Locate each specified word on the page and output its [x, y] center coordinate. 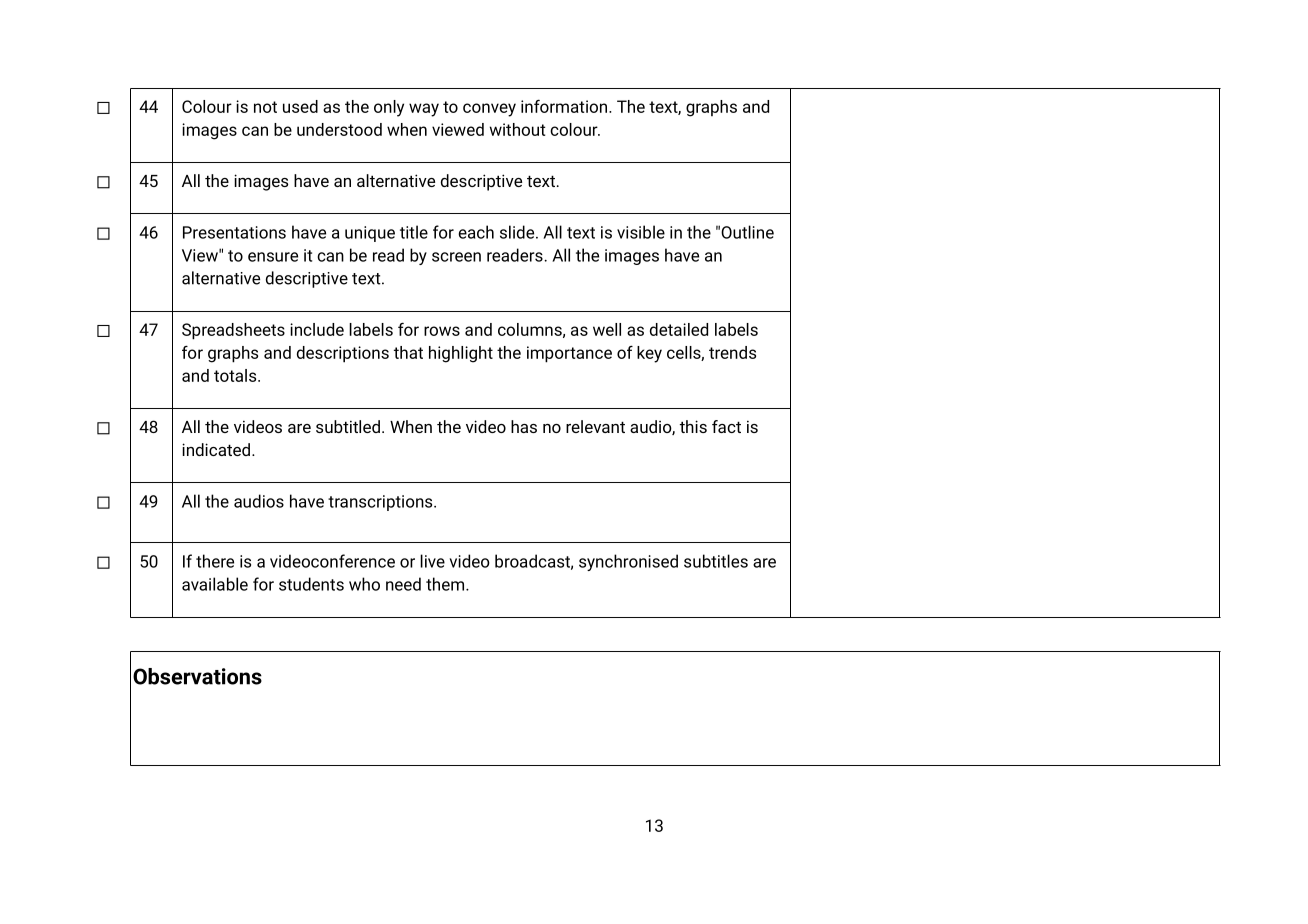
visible [641, 232]
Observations [197, 676]
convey [489, 110]
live [432, 561]
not [265, 107]
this [693, 426]
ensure [273, 257]
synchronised [628, 562]
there [215, 561]
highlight [461, 354]
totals [236, 375]
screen [456, 257]
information [565, 106]
